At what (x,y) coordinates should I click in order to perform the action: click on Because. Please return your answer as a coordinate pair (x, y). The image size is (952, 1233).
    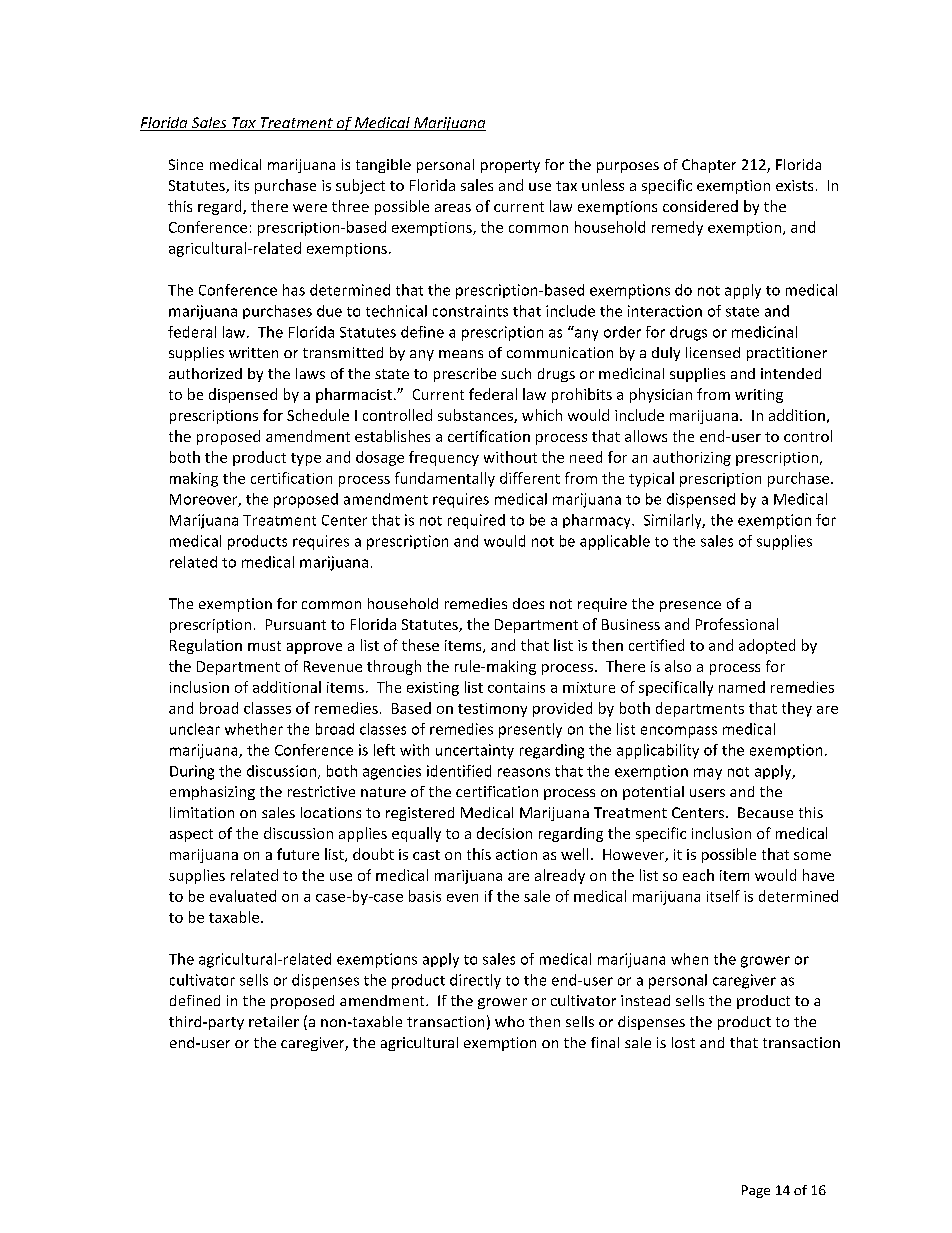
    Looking at the image, I should click on (765, 812).
